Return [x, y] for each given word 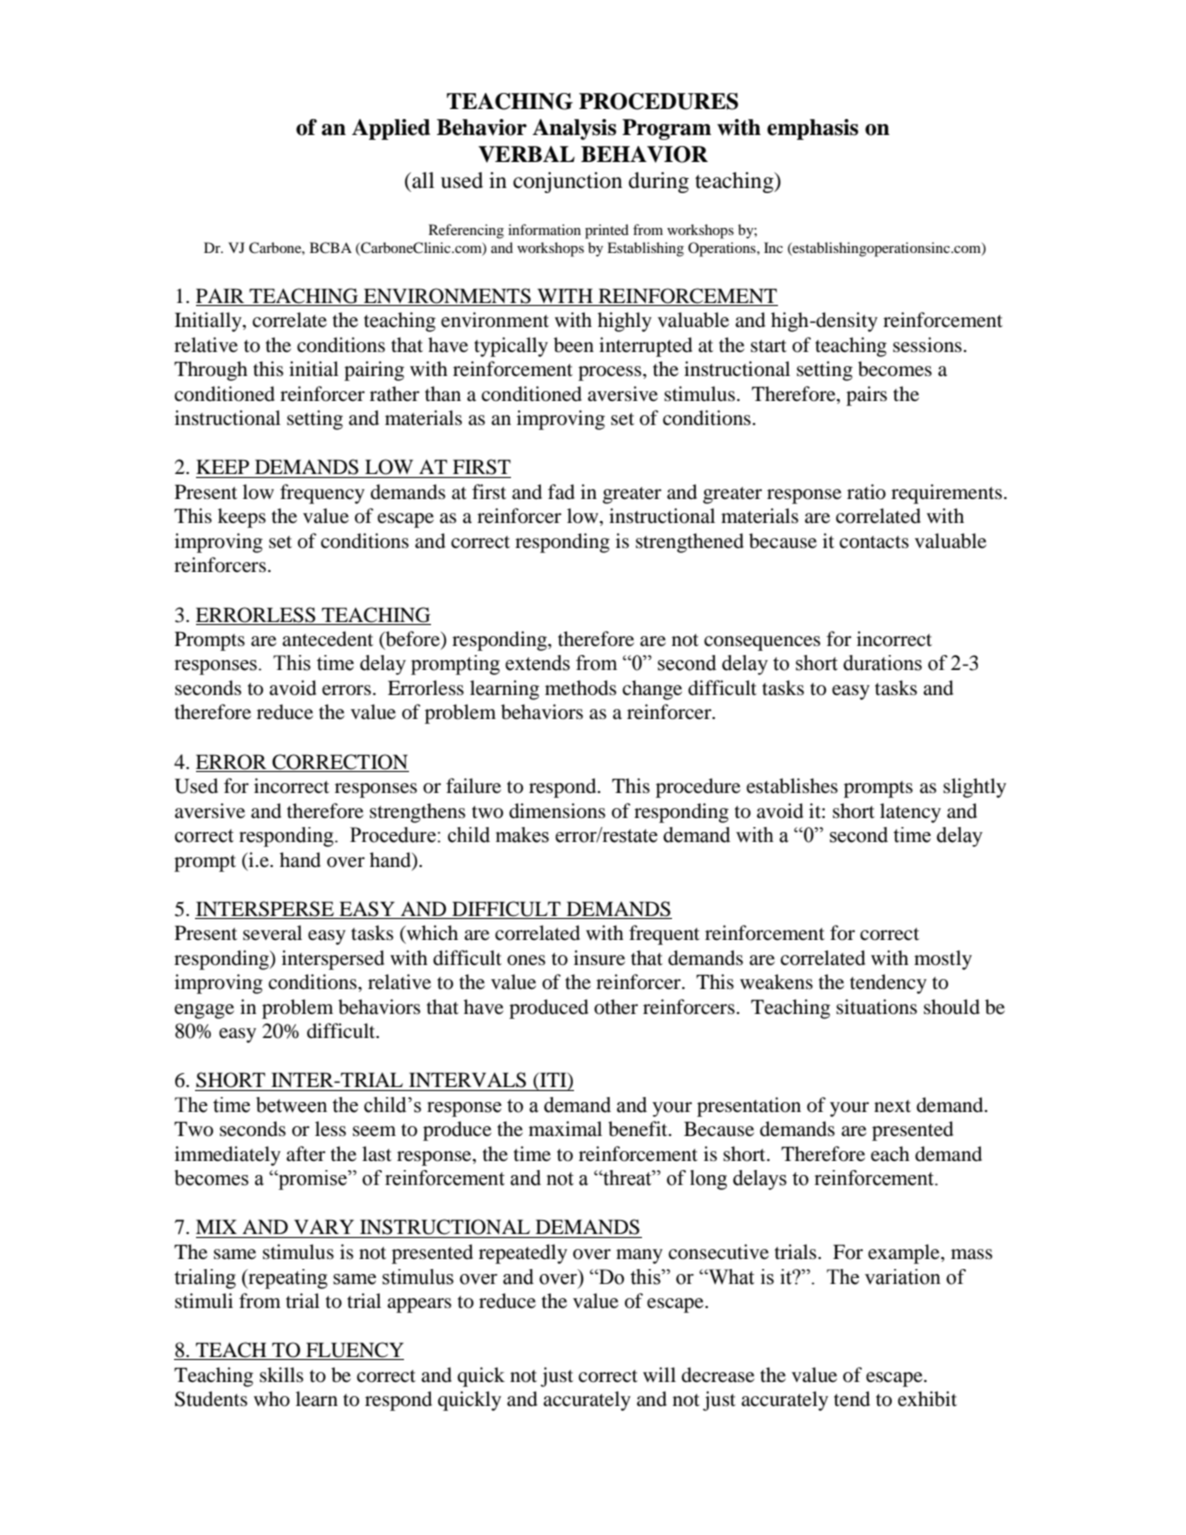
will [659, 1374]
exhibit [927, 1399]
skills [282, 1374]
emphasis [812, 129]
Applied [391, 129]
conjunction [567, 182]
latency [910, 813]
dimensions [557, 811]
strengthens [418, 813]
